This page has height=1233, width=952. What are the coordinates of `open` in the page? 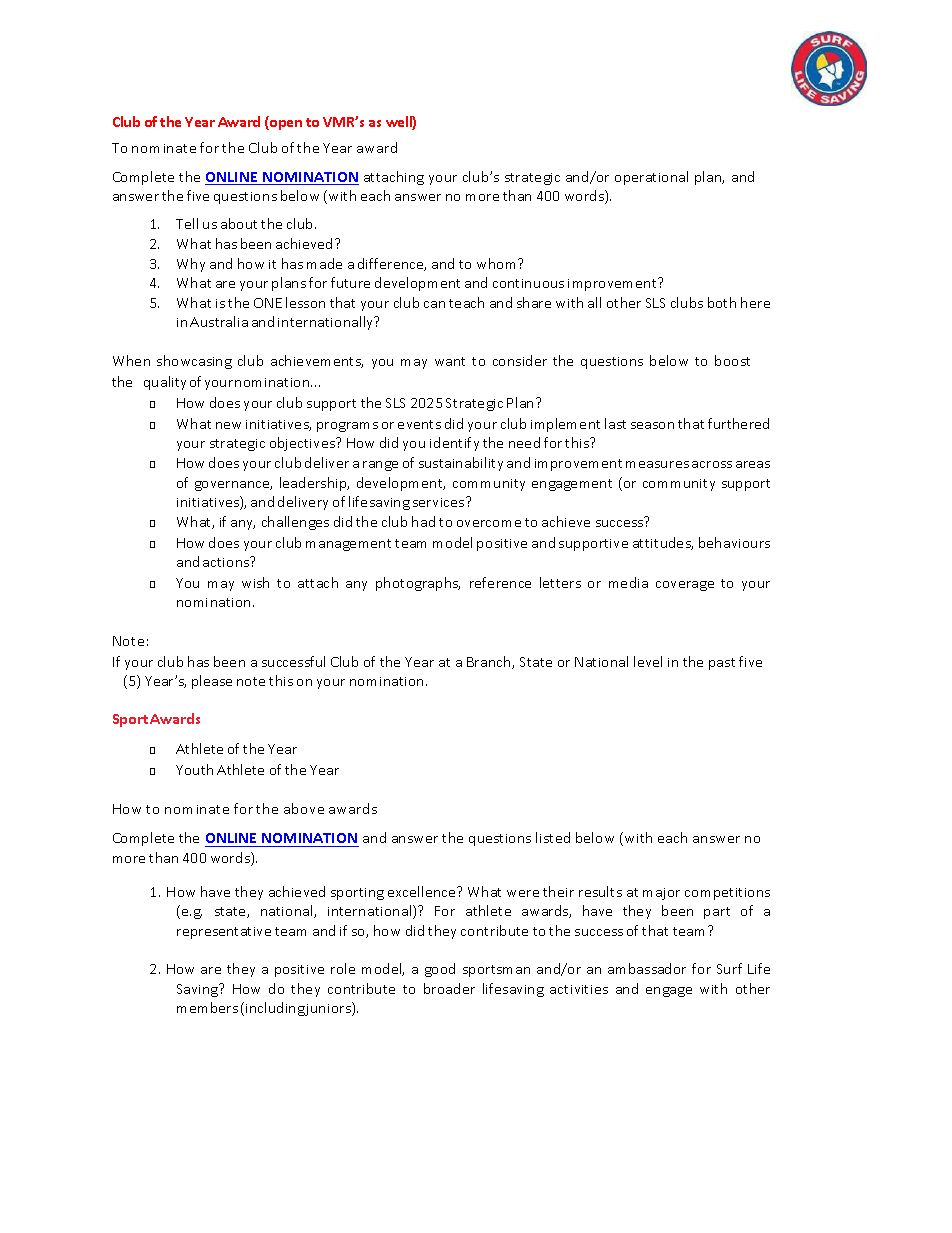 It's located at (285, 125).
